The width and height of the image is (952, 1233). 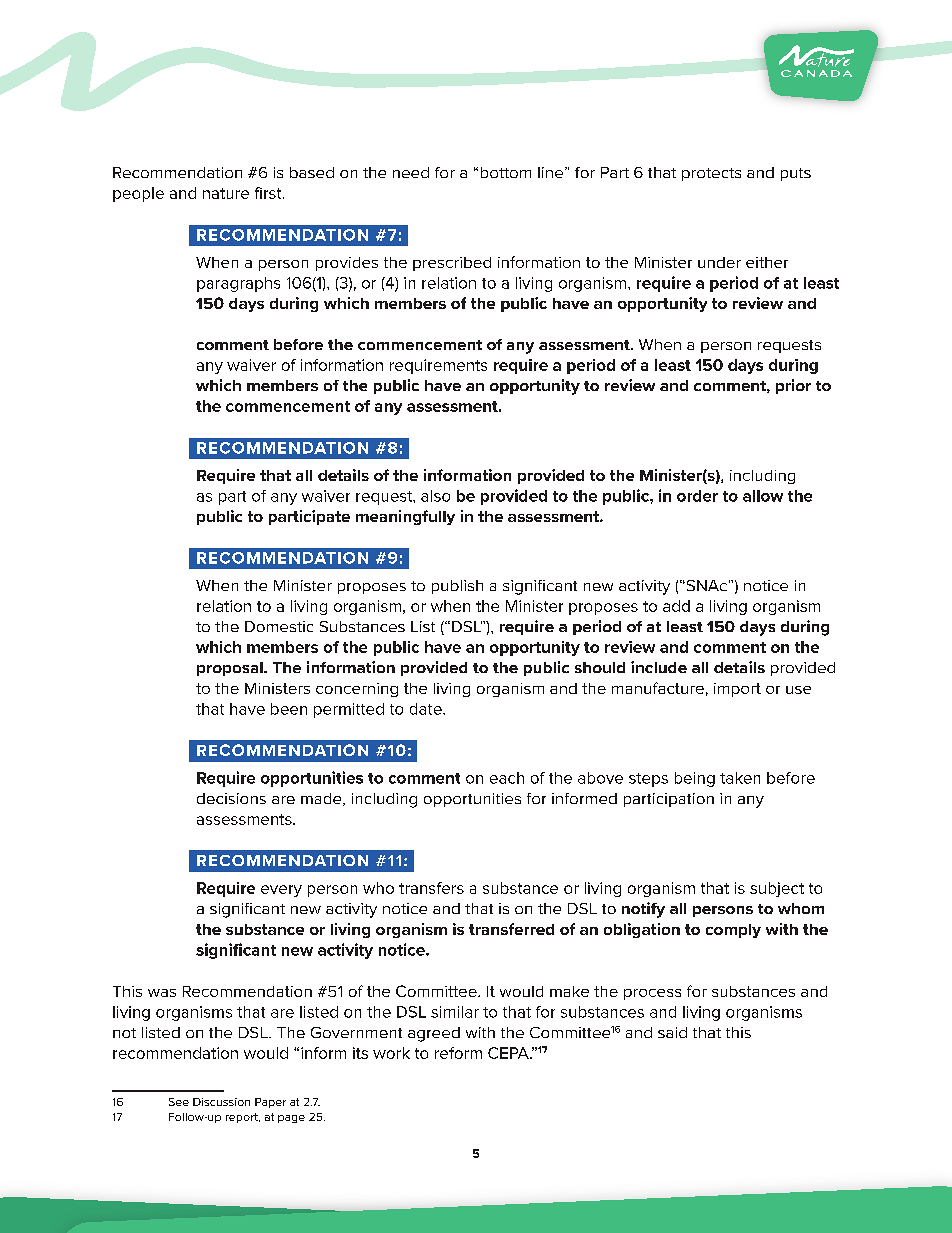 What do you see at coordinates (452, 264) in the image?
I see `prescribed` at bounding box center [452, 264].
